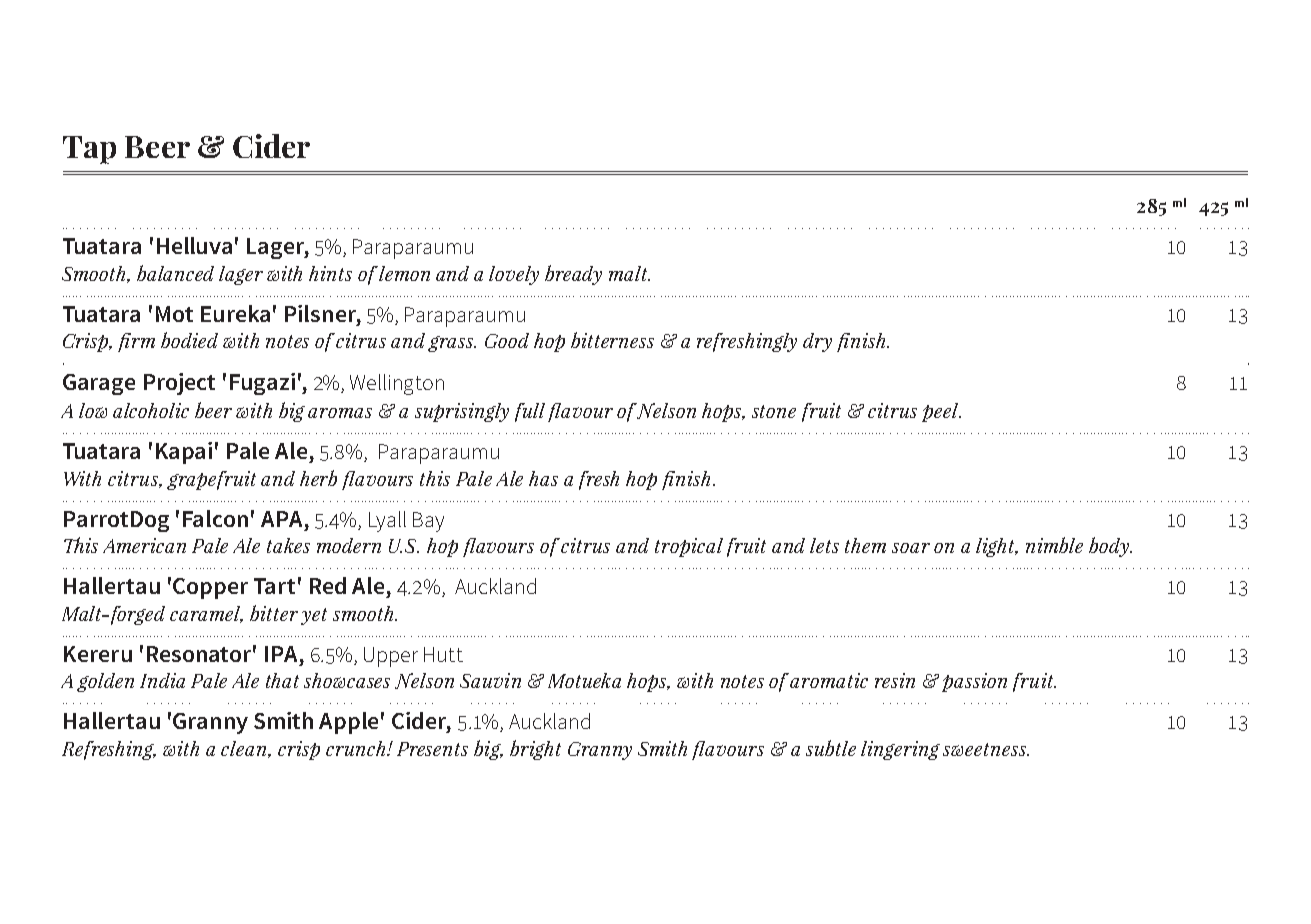 The image size is (1311, 924). What do you see at coordinates (89, 150) in the image?
I see `Tap` at bounding box center [89, 150].
